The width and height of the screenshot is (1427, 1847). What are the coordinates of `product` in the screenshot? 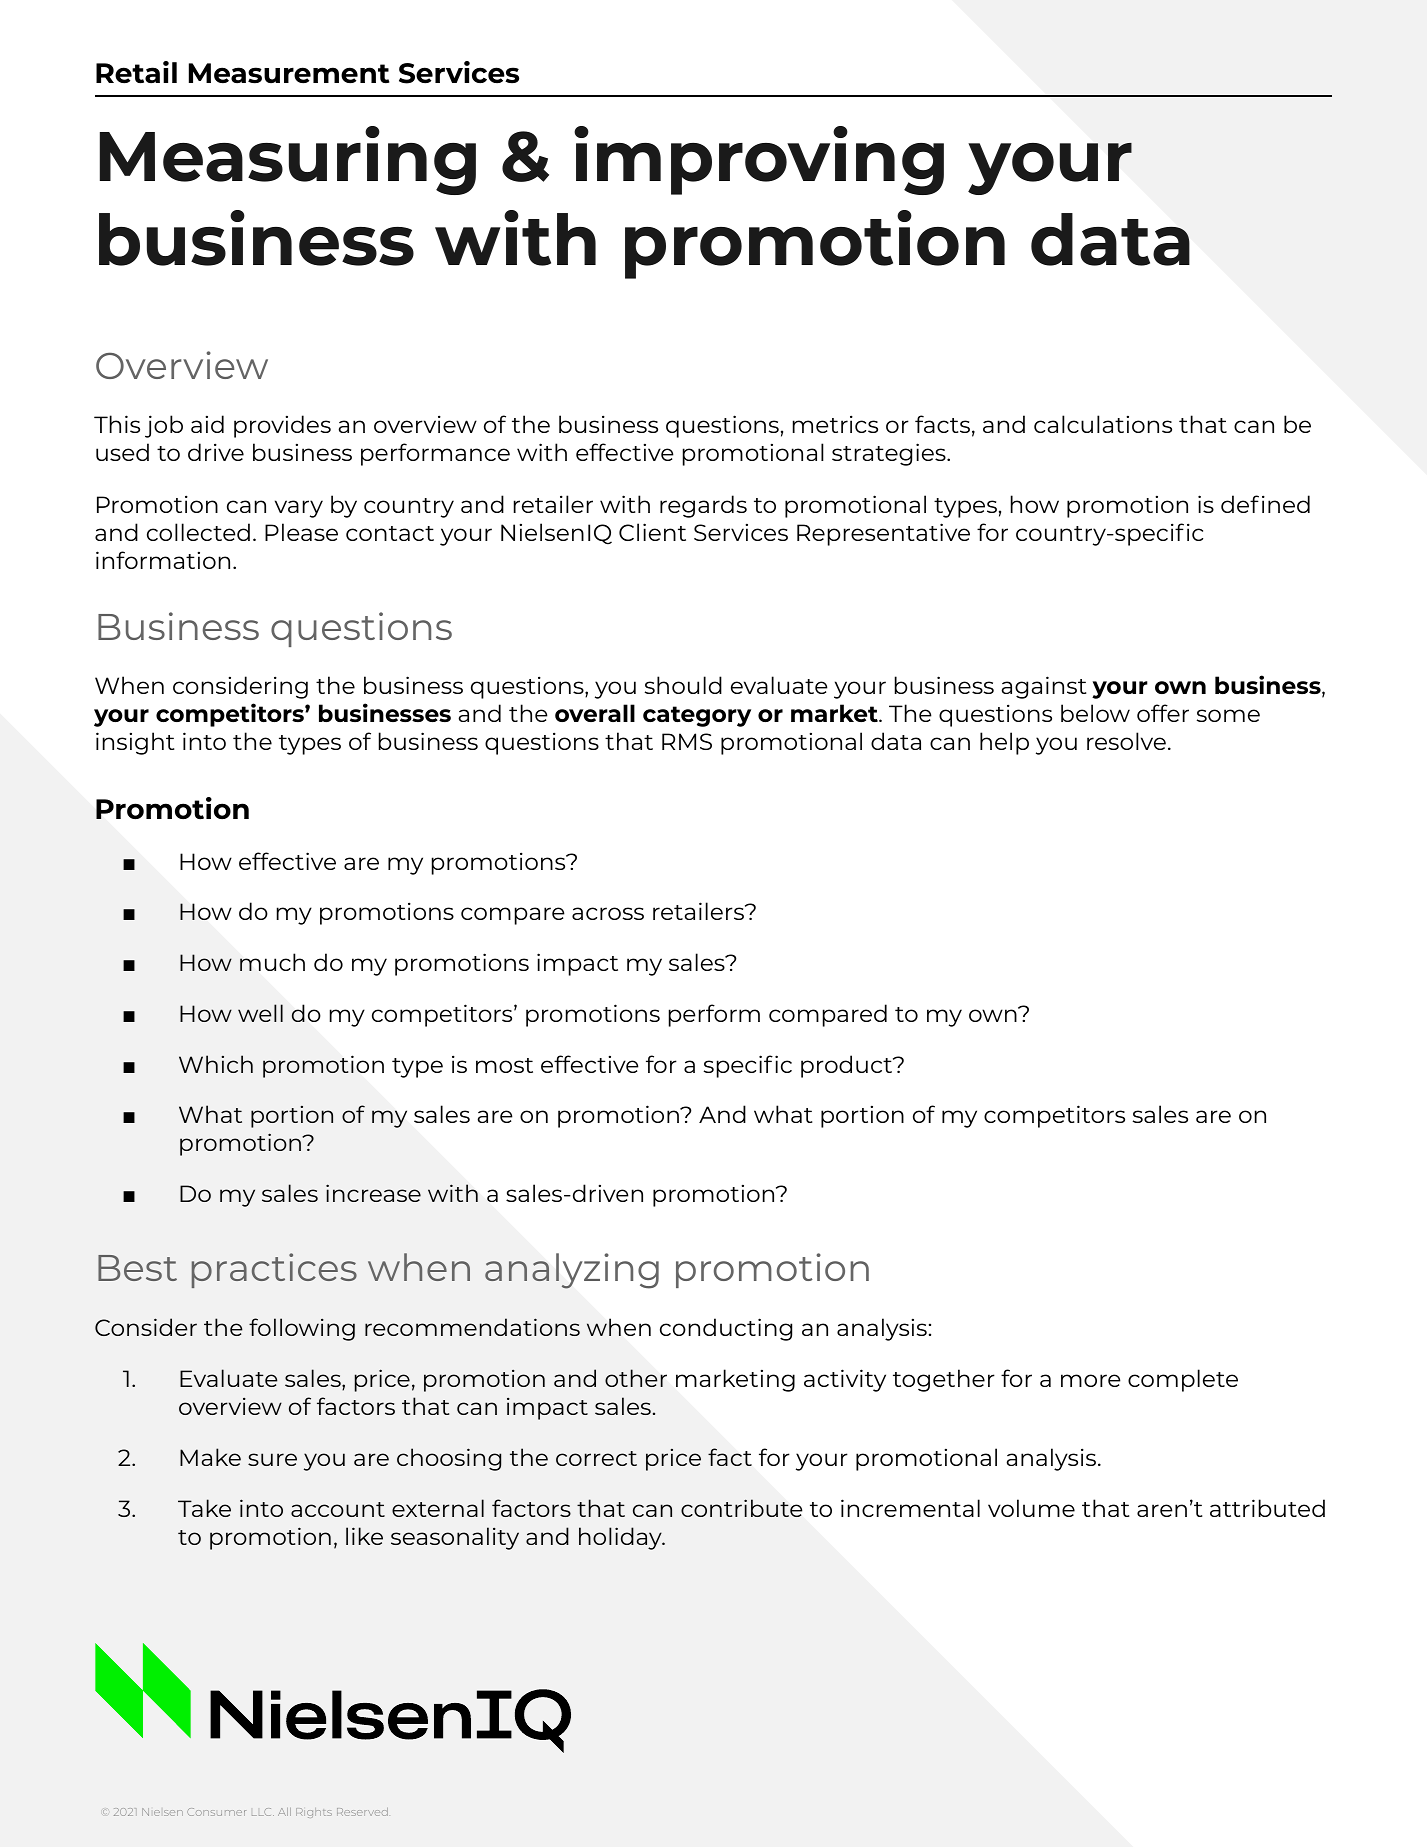 It's located at (848, 1066).
